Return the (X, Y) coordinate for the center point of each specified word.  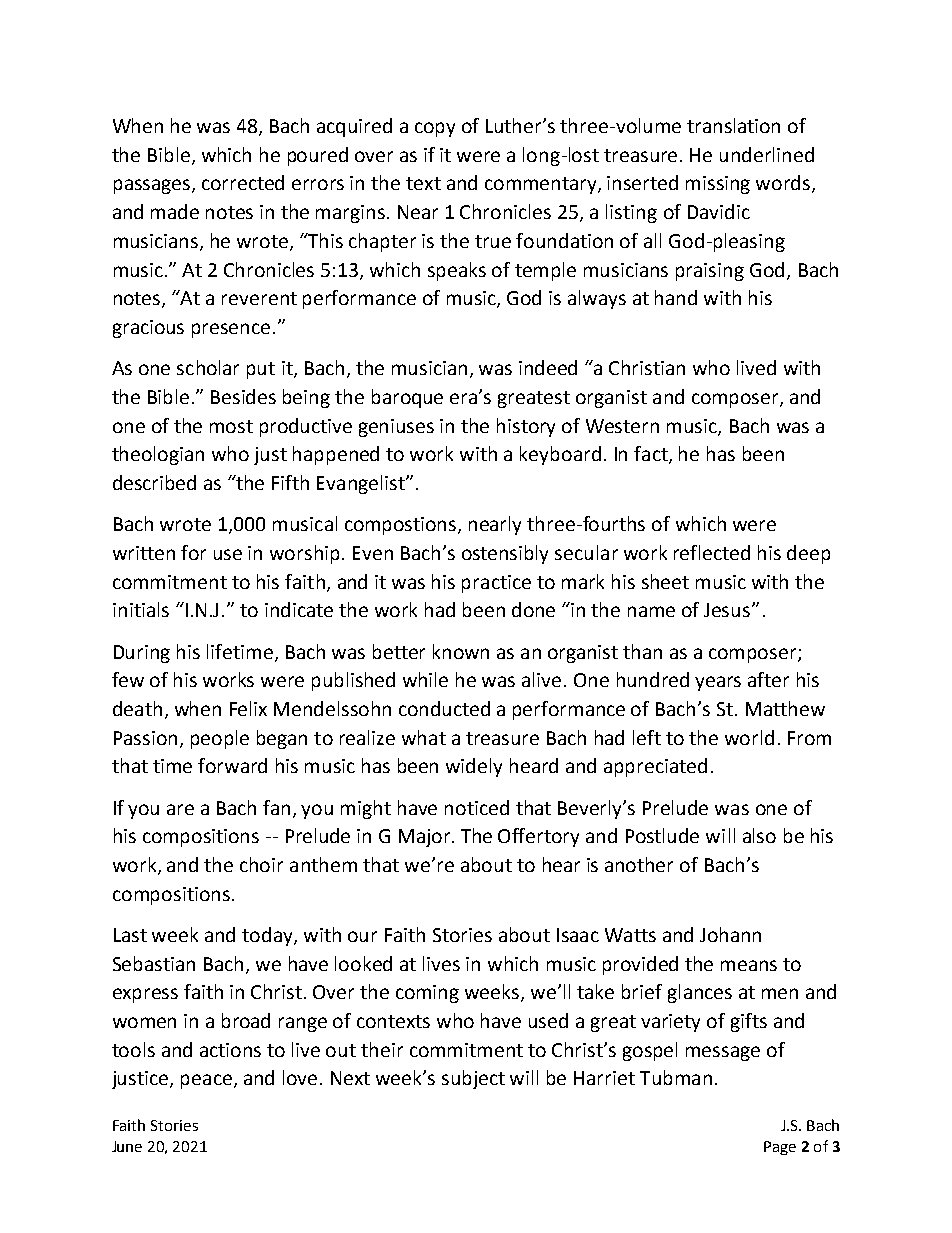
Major (424, 838)
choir (261, 864)
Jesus (728, 610)
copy (435, 129)
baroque (407, 398)
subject (473, 1079)
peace (206, 1081)
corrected (243, 182)
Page (780, 1148)
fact (652, 455)
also (759, 835)
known (461, 651)
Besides (243, 396)
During (142, 654)
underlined (767, 154)
